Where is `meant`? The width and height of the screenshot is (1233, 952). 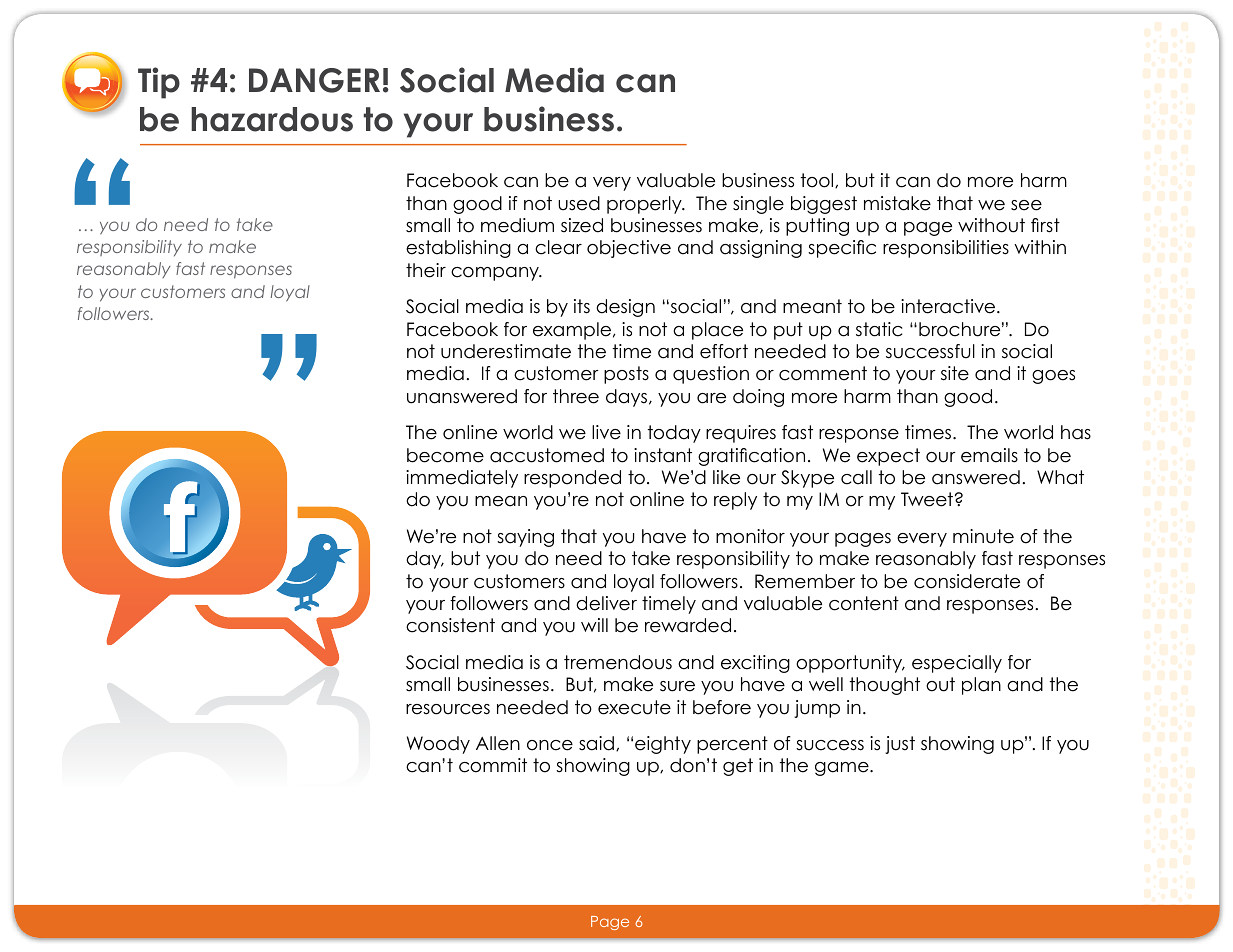
meant is located at coordinates (812, 306).
